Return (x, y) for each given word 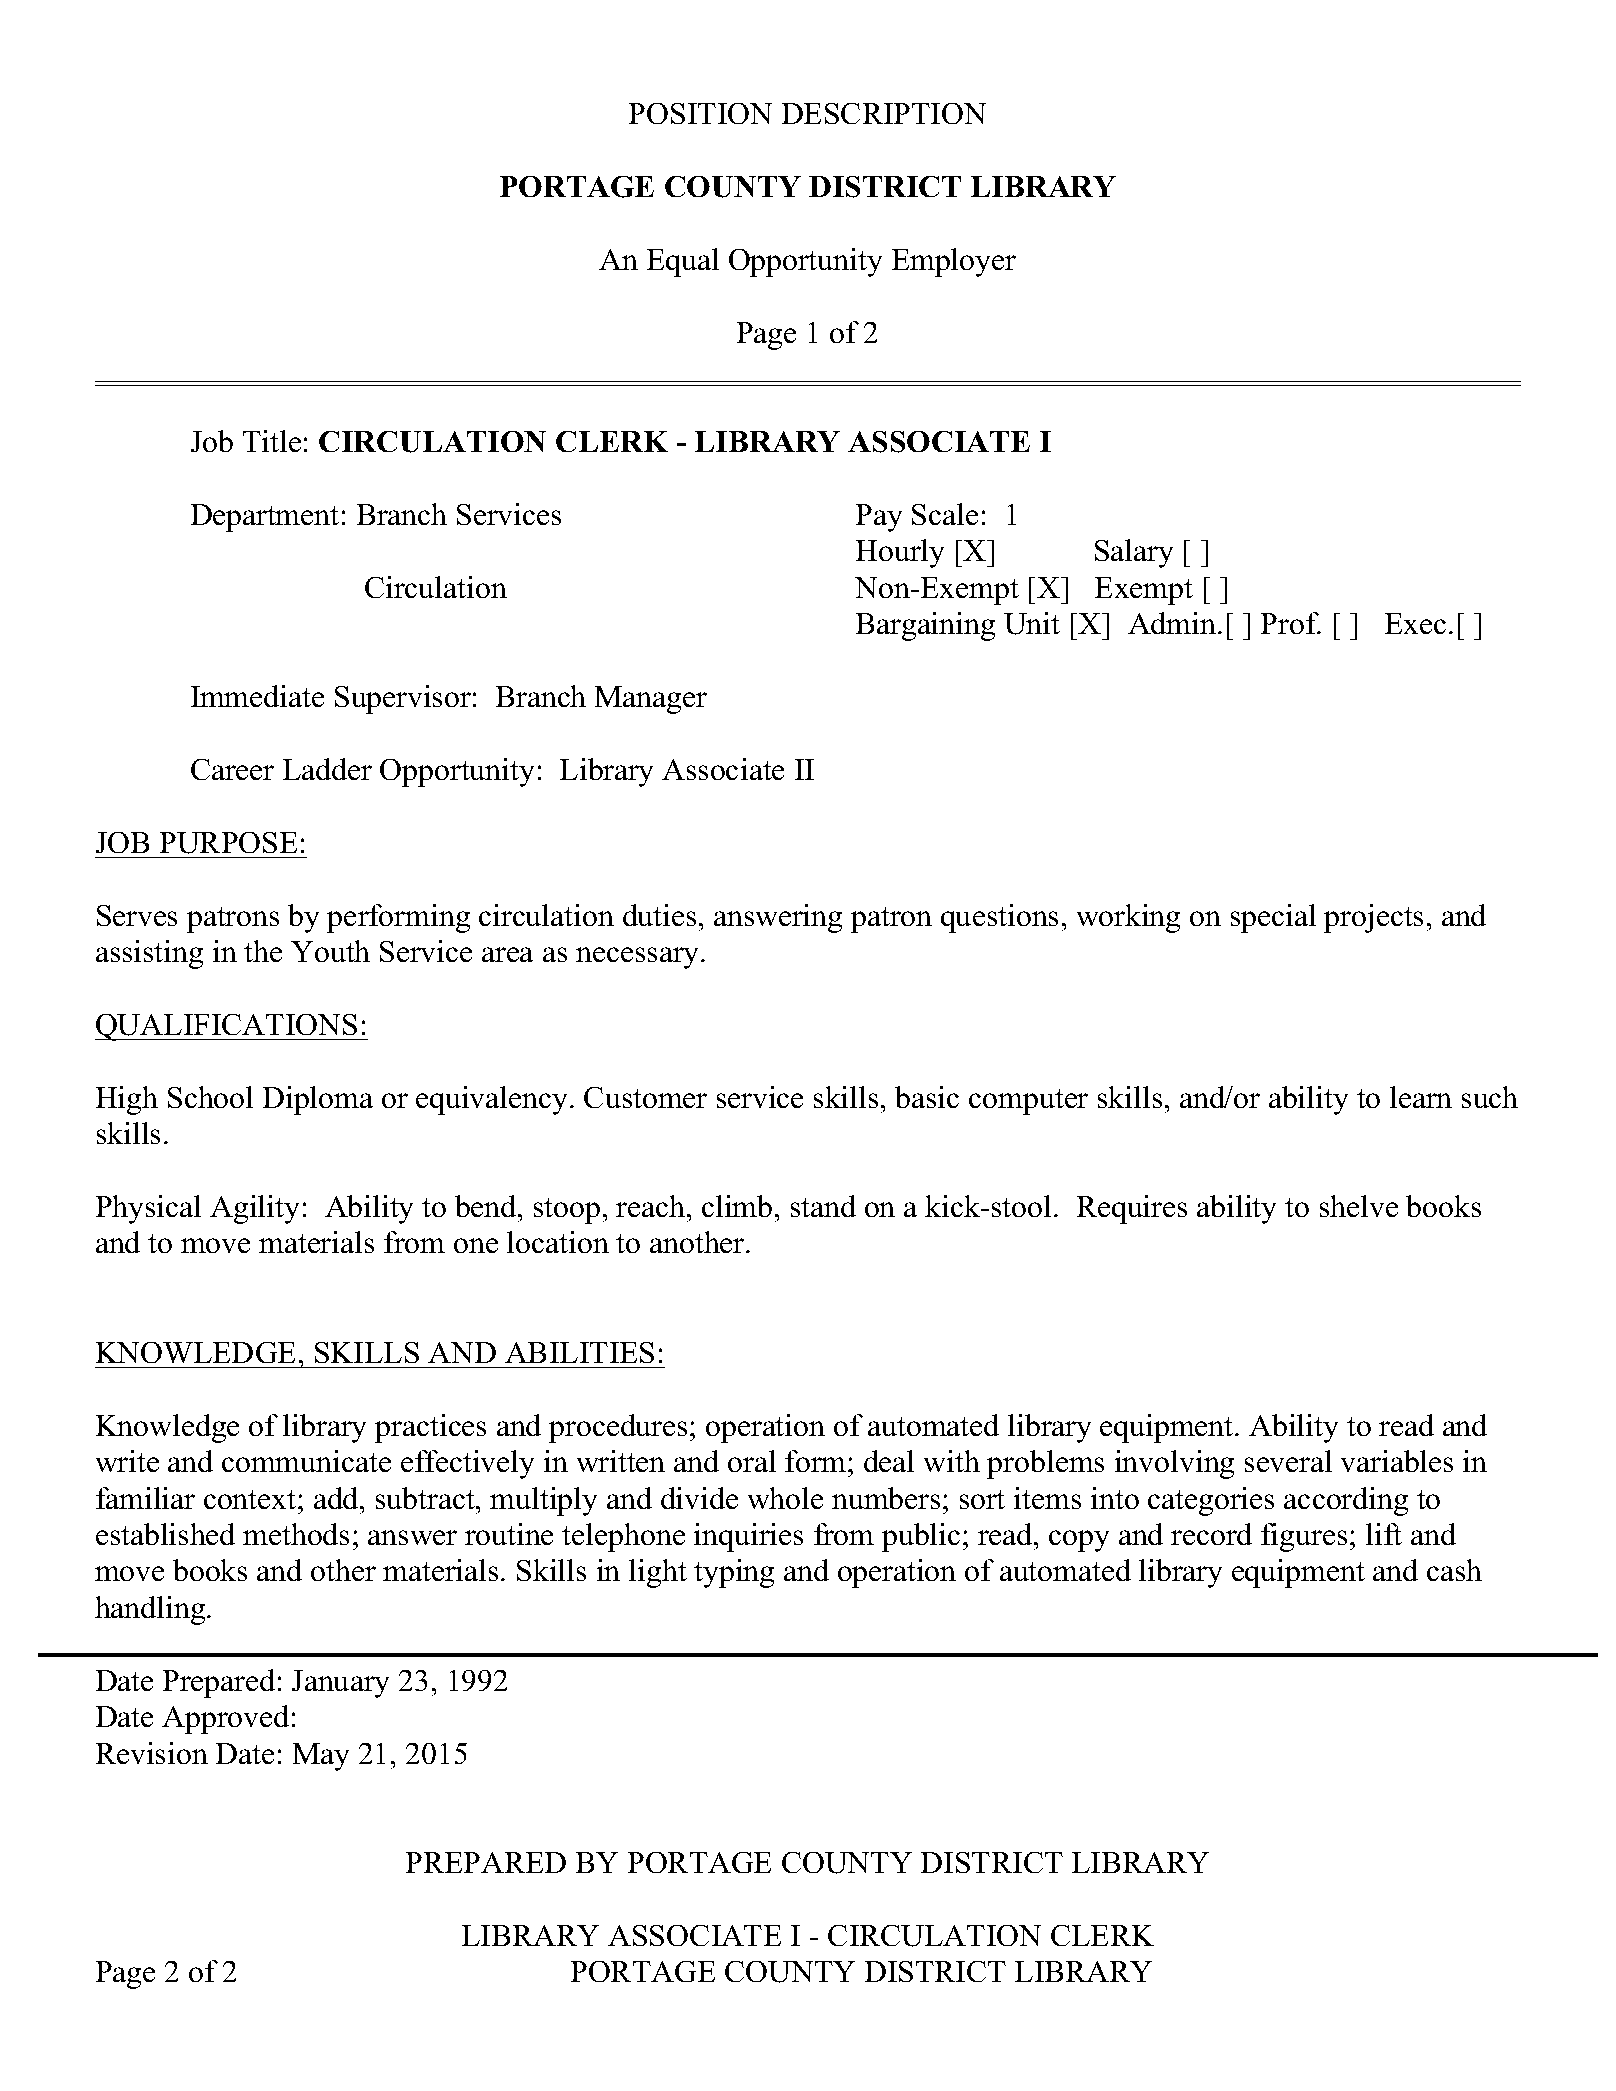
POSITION (700, 113)
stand (823, 1206)
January (340, 1684)
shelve (1359, 1206)
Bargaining (925, 626)
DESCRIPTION (884, 113)
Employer (954, 262)
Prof (1291, 623)
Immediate (257, 696)
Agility (254, 1209)
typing (734, 1573)
